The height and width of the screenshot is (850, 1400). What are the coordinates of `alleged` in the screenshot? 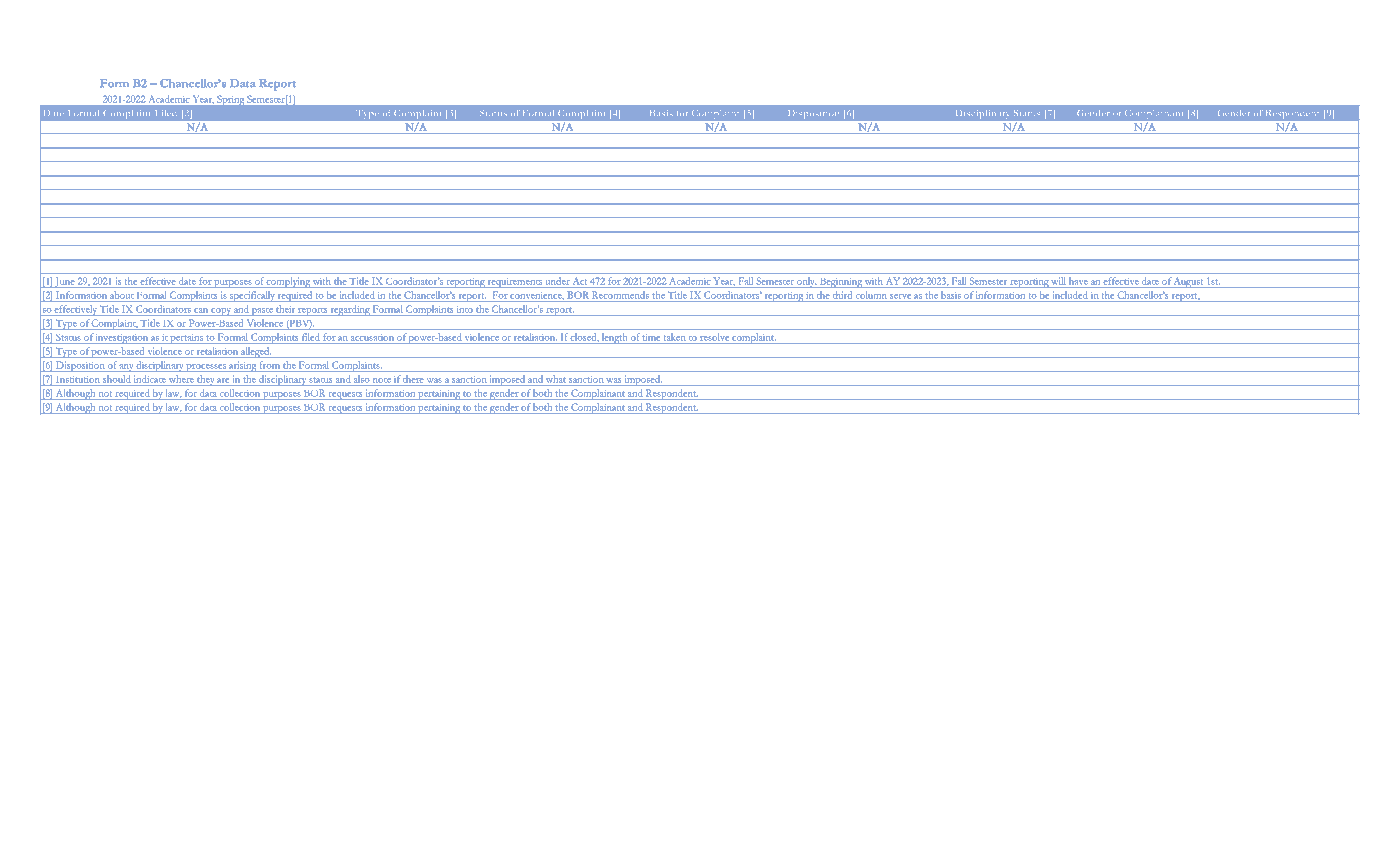 It's located at (256, 352).
